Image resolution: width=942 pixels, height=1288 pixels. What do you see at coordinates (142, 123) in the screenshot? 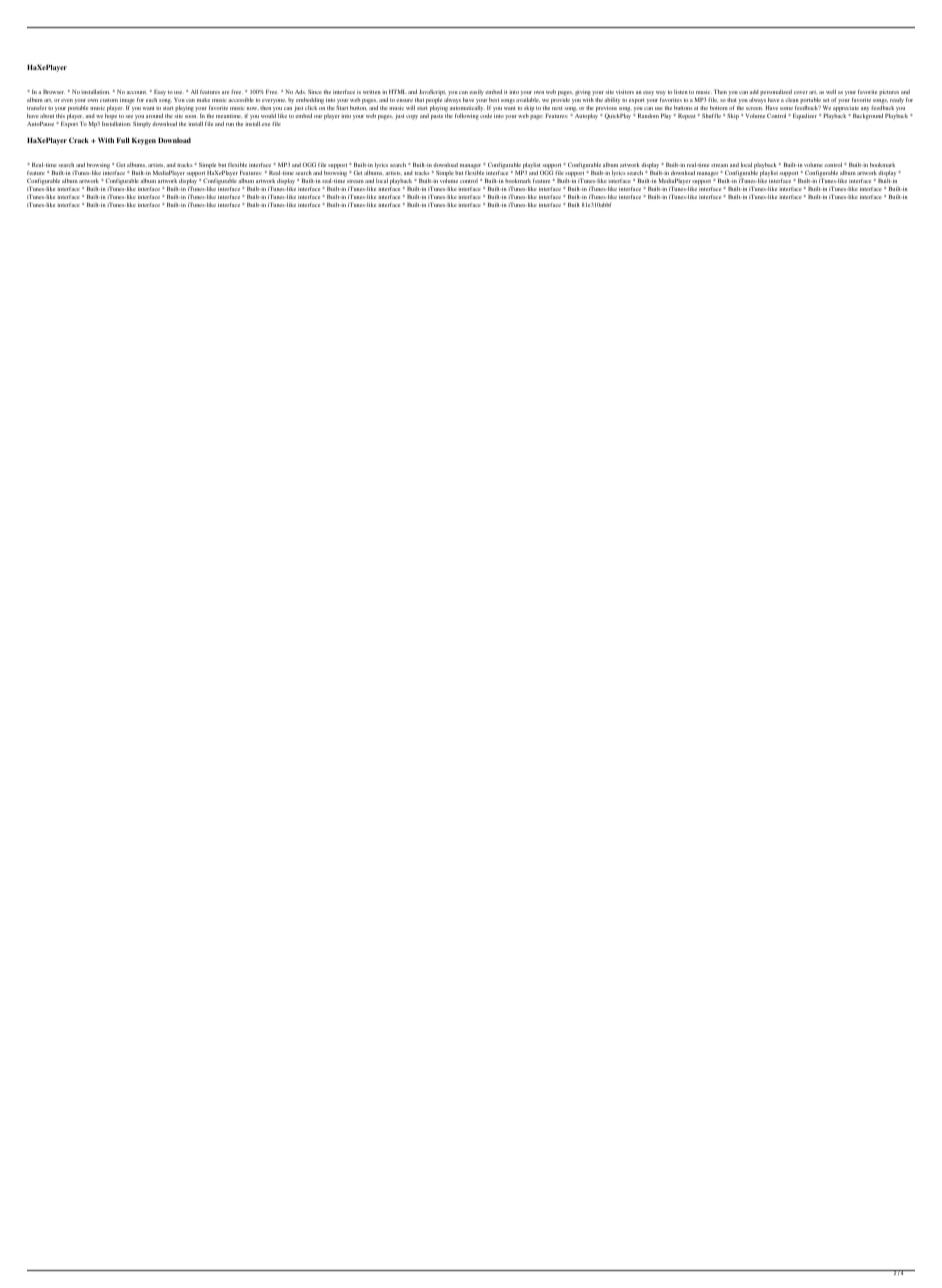
I see `Simply` at bounding box center [142, 123].
